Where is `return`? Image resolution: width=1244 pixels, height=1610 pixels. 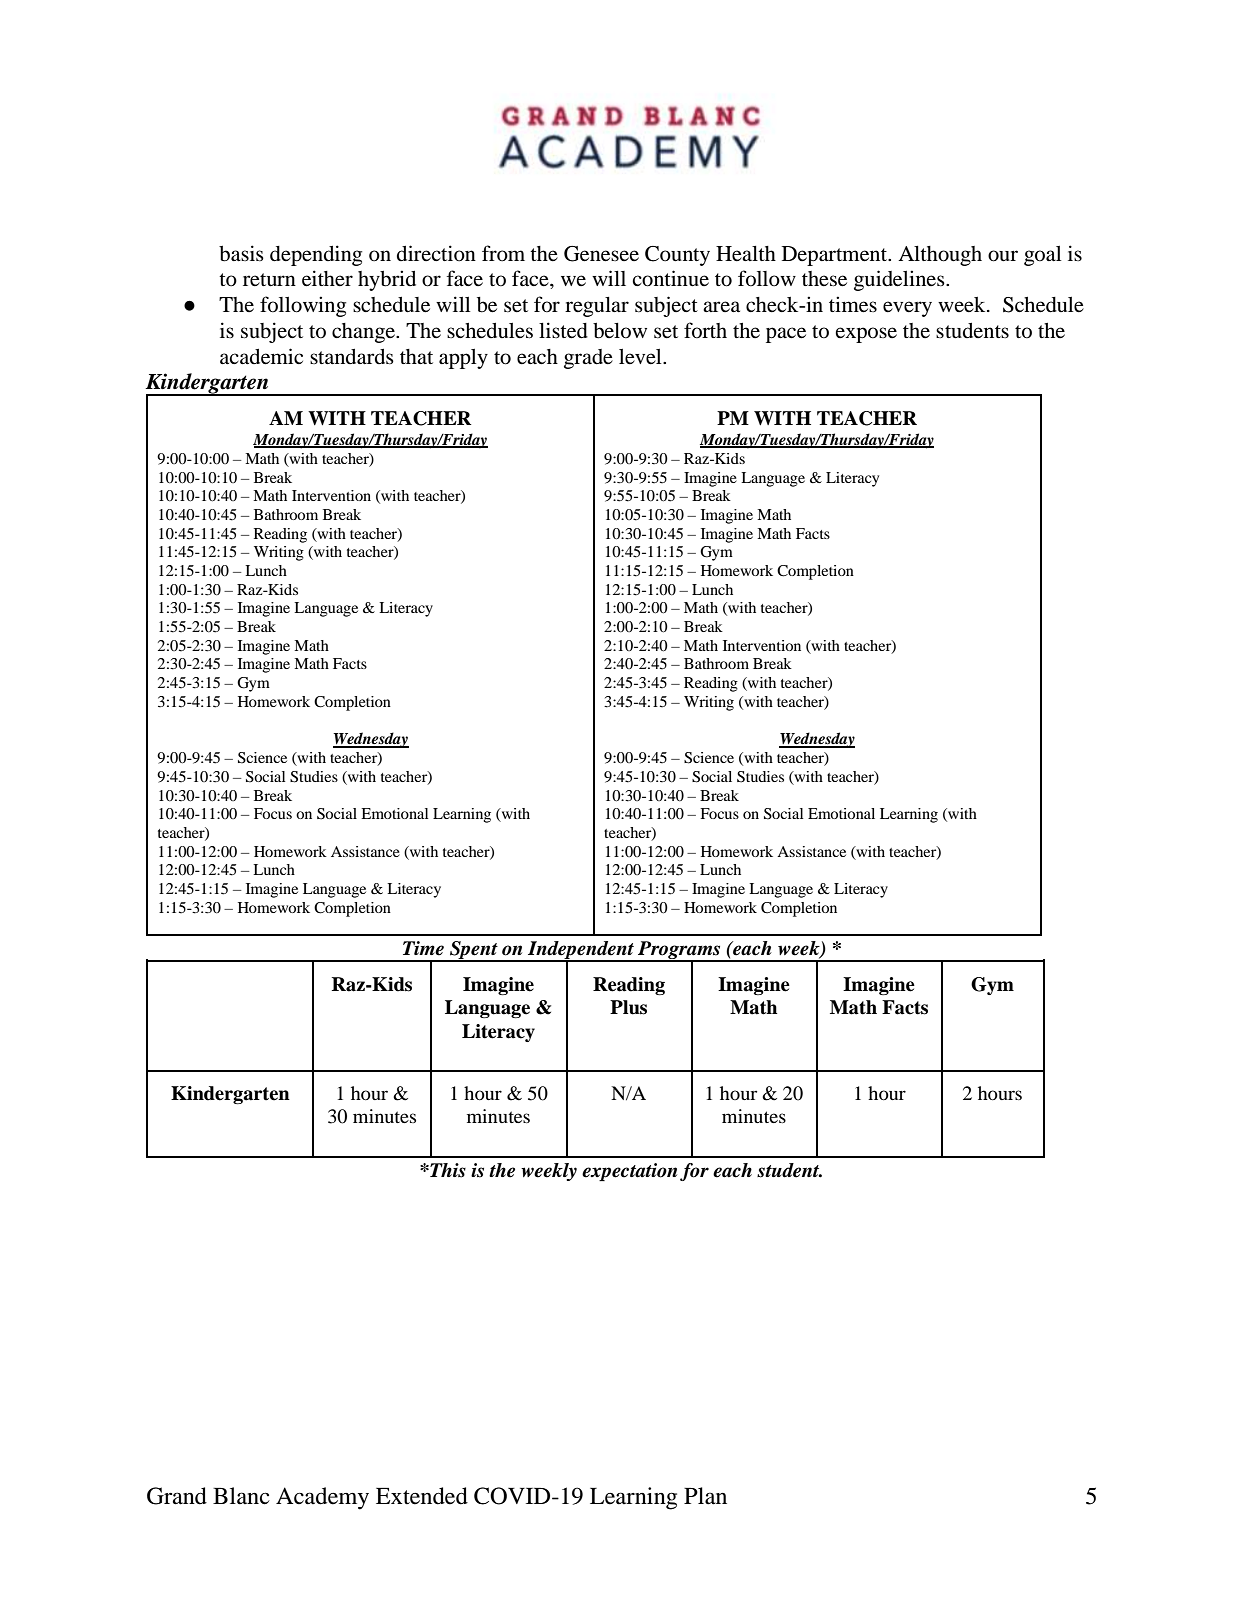
return is located at coordinates (269, 280).
